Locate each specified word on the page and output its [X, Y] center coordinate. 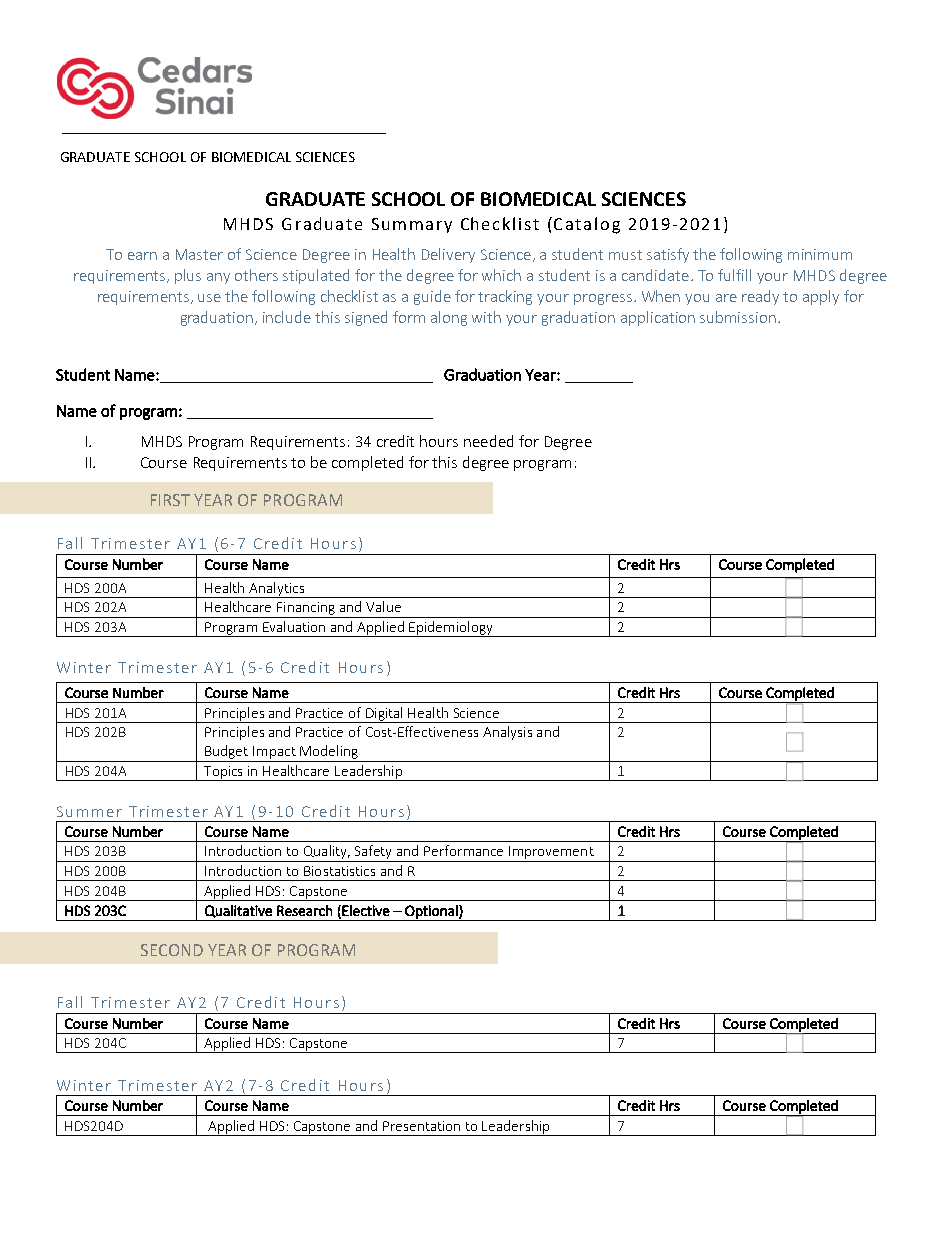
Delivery [448, 255]
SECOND [172, 950]
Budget [227, 753]
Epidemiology [451, 629]
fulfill [734, 275]
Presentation [421, 1126]
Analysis [507, 733]
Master [199, 254]
